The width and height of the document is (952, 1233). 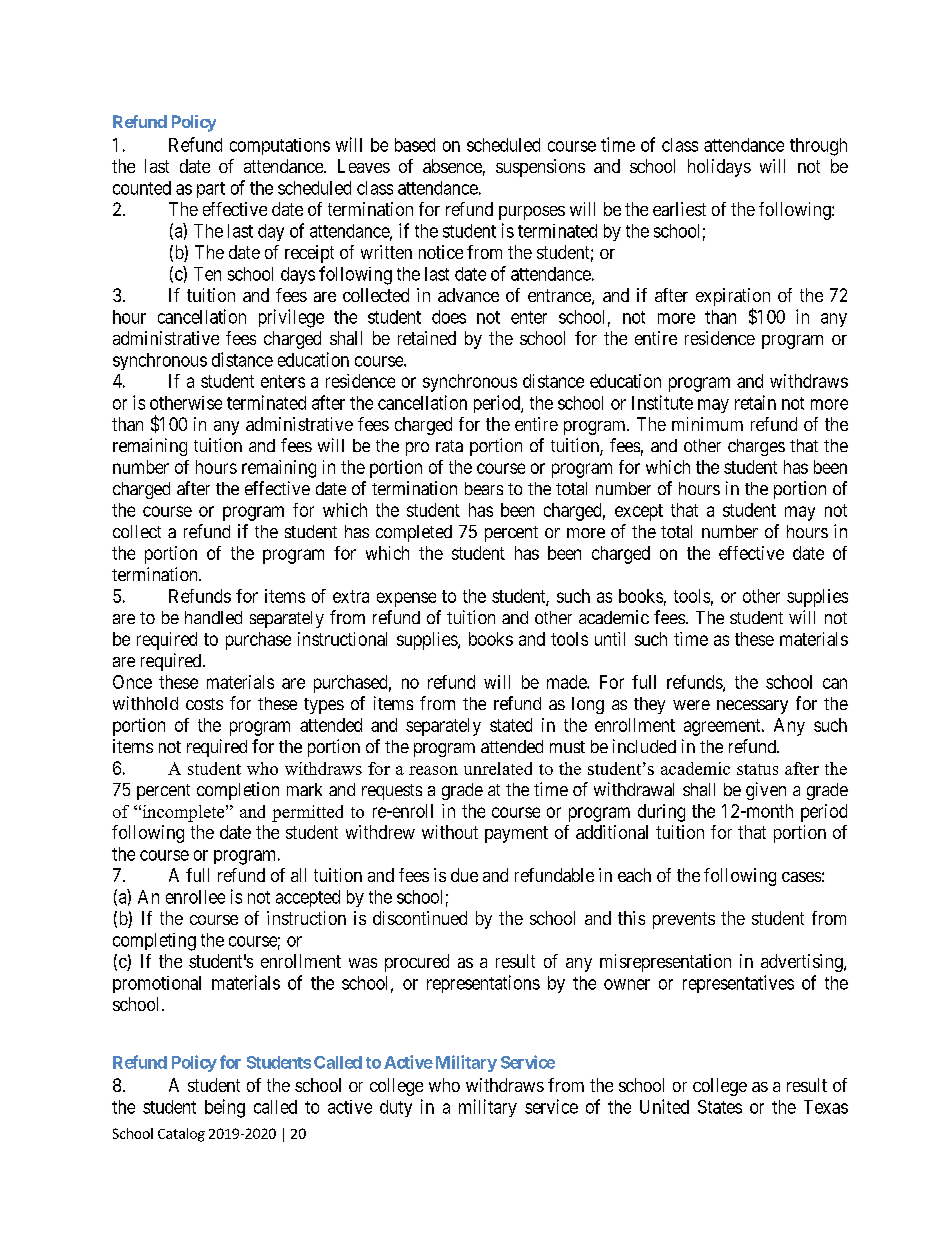 What do you see at coordinates (211, 190) in the document?
I see `part` at bounding box center [211, 190].
